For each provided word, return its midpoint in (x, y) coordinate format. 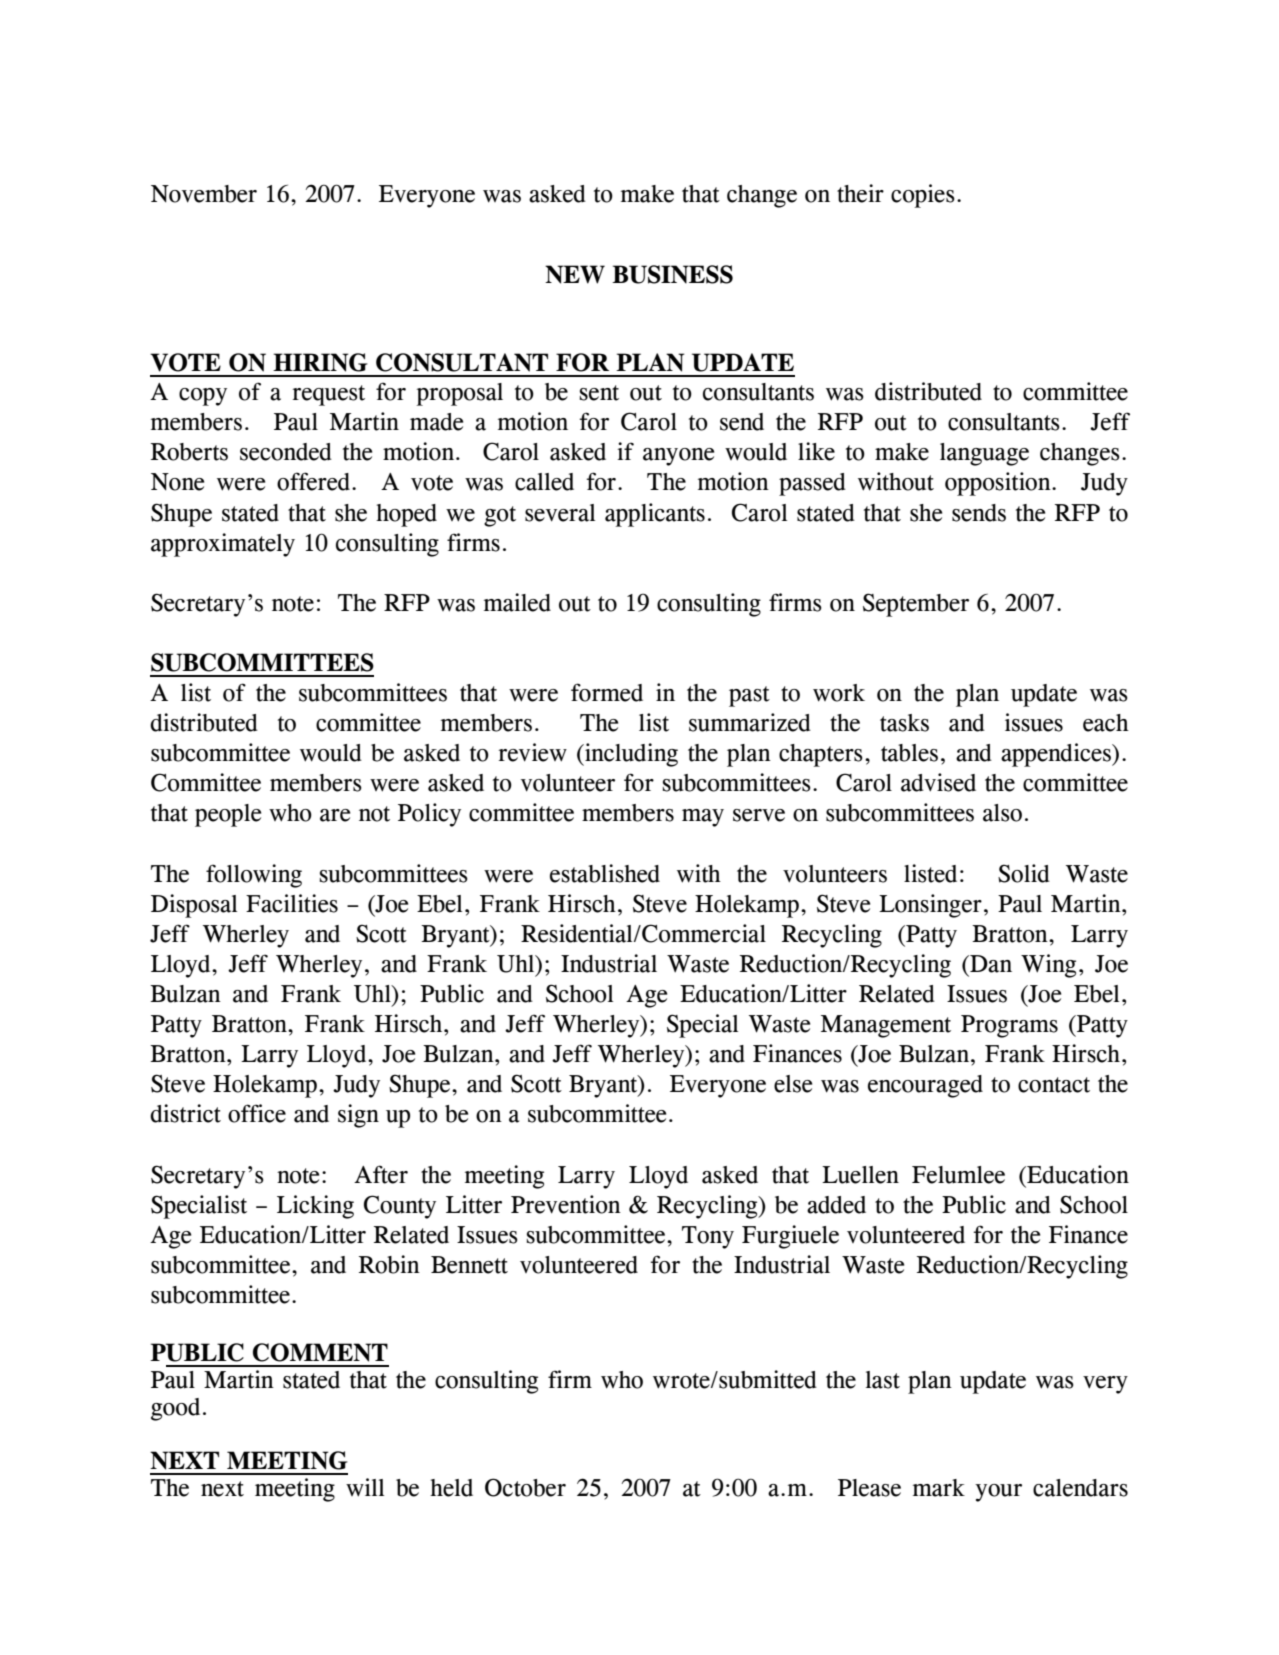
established (605, 873)
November (204, 194)
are (335, 815)
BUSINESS (672, 274)
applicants (655, 515)
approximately (223, 545)
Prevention (566, 1204)
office (257, 1113)
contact (1054, 1085)
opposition (999, 484)
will (365, 1487)
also (1002, 813)
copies (923, 196)
